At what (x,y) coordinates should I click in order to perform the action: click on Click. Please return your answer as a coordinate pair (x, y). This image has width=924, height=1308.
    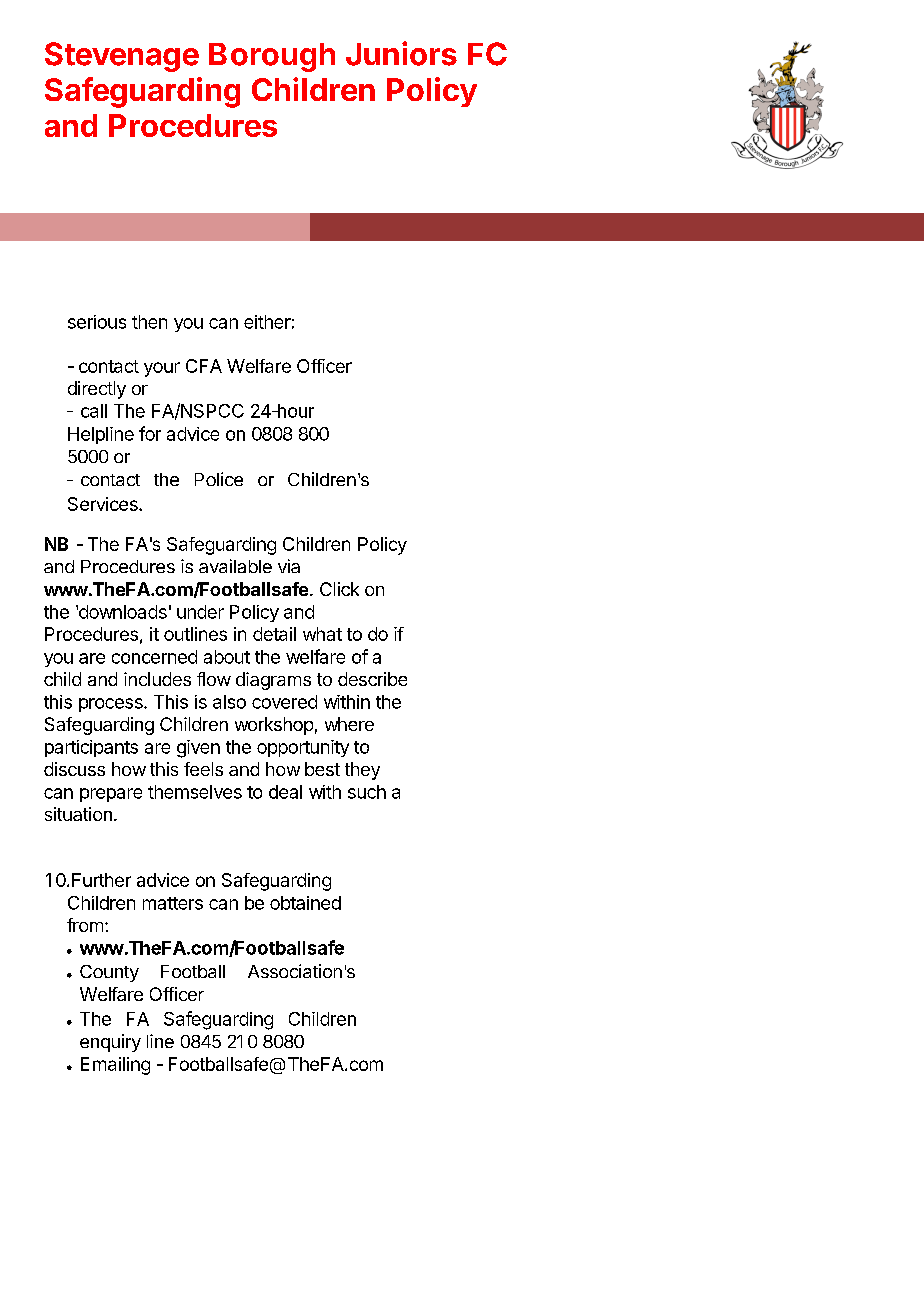
    Looking at the image, I should click on (339, 589).
